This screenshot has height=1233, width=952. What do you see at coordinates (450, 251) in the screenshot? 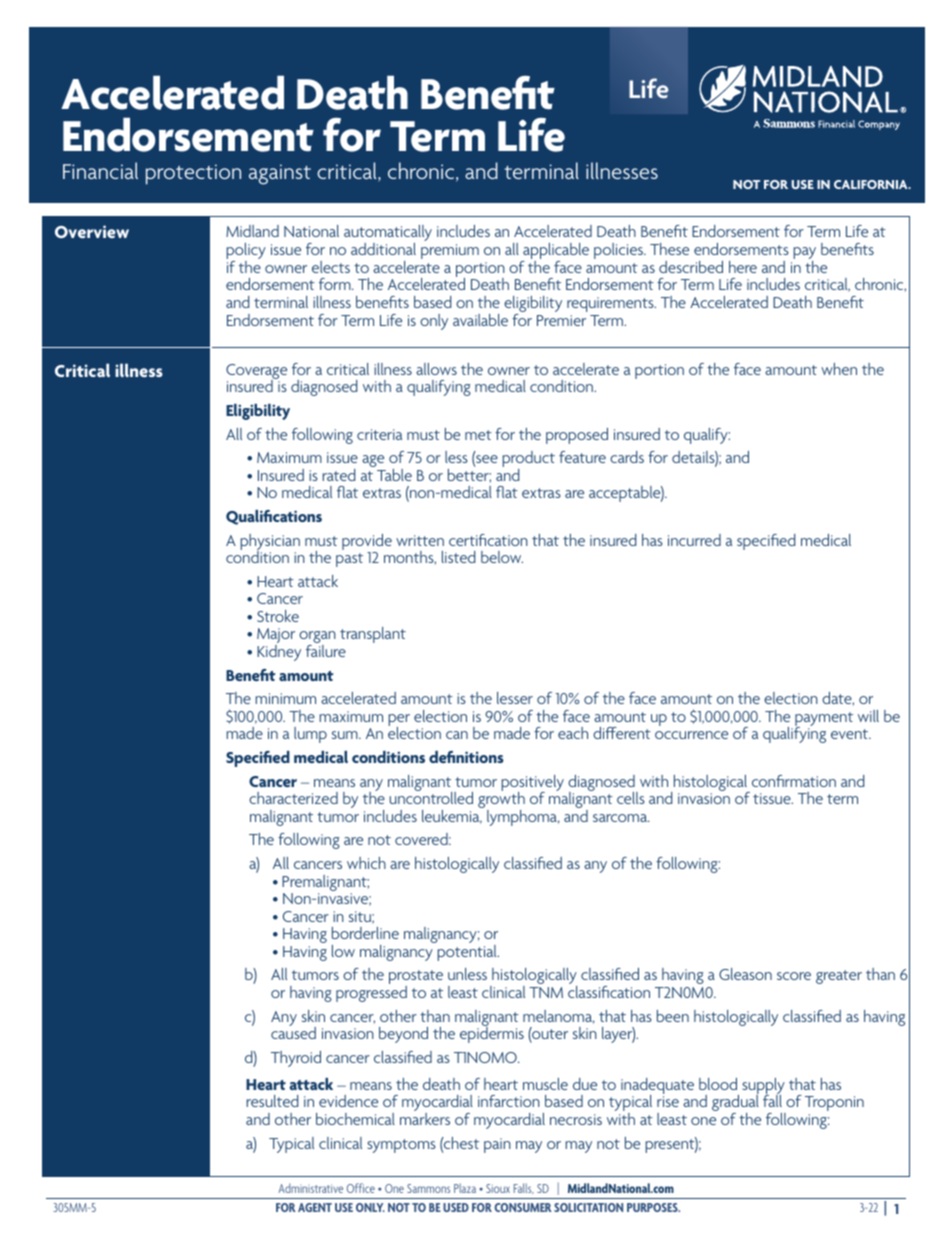
I see `premium` at bounding box center [450, 251].
